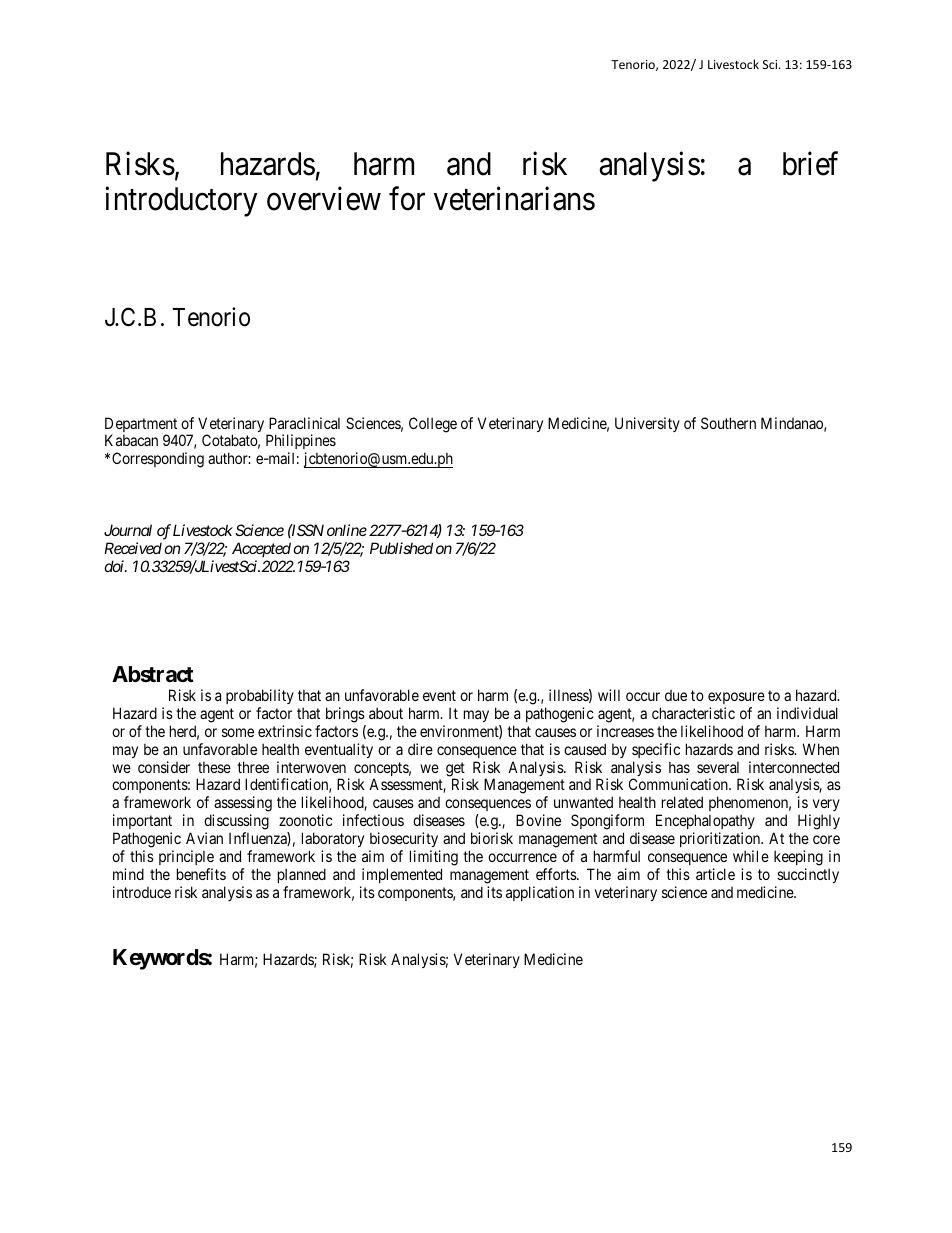 The image size is (952, 1233). Describe the element at coordinates (324, 199) in the screenshot. I see `overview` at that location.
